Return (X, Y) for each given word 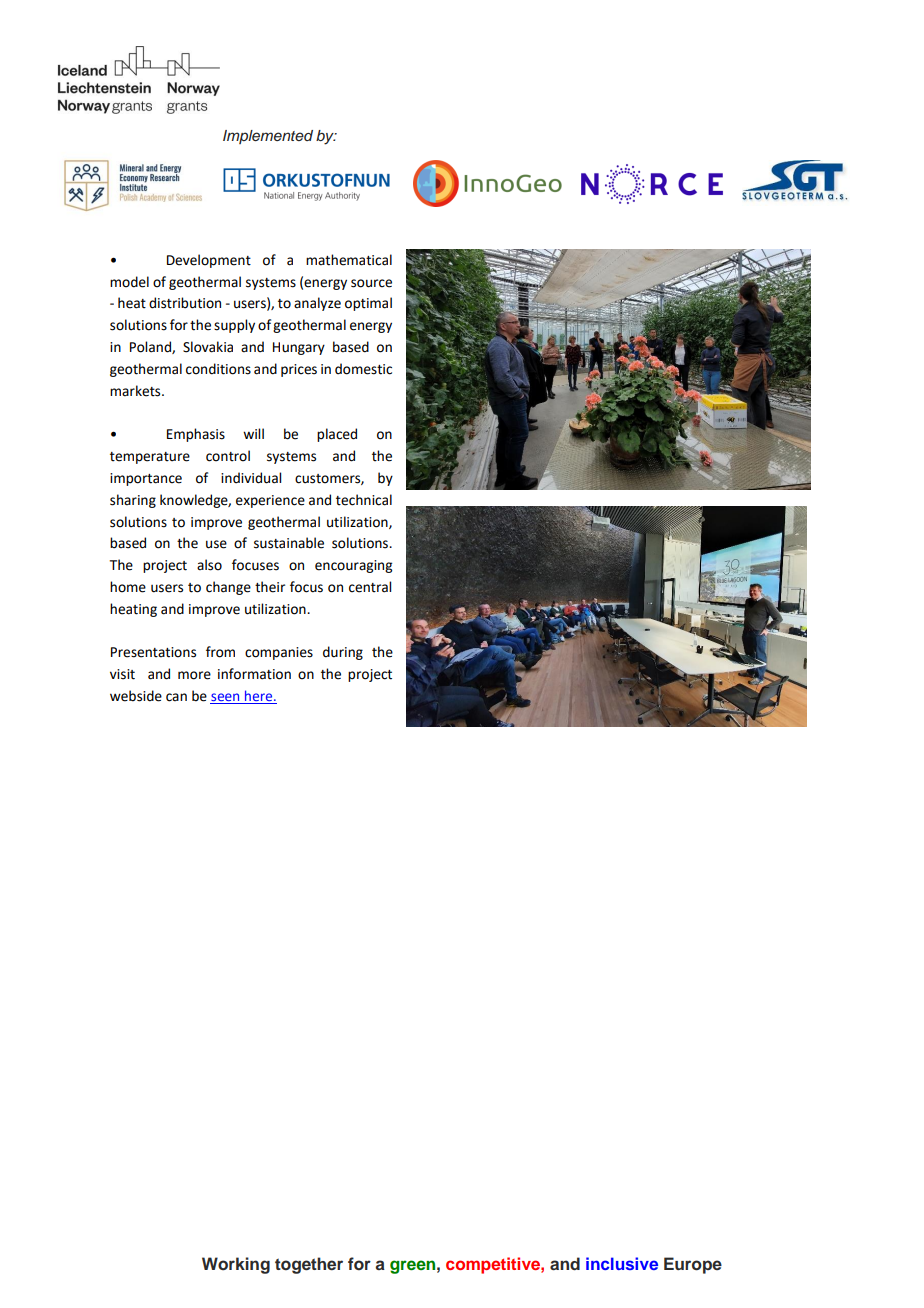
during (343, 653)
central (370, 587)
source (371, 283)
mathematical (349, 260)
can (176, 697)
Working (236, 1265)
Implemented (268, 137)
